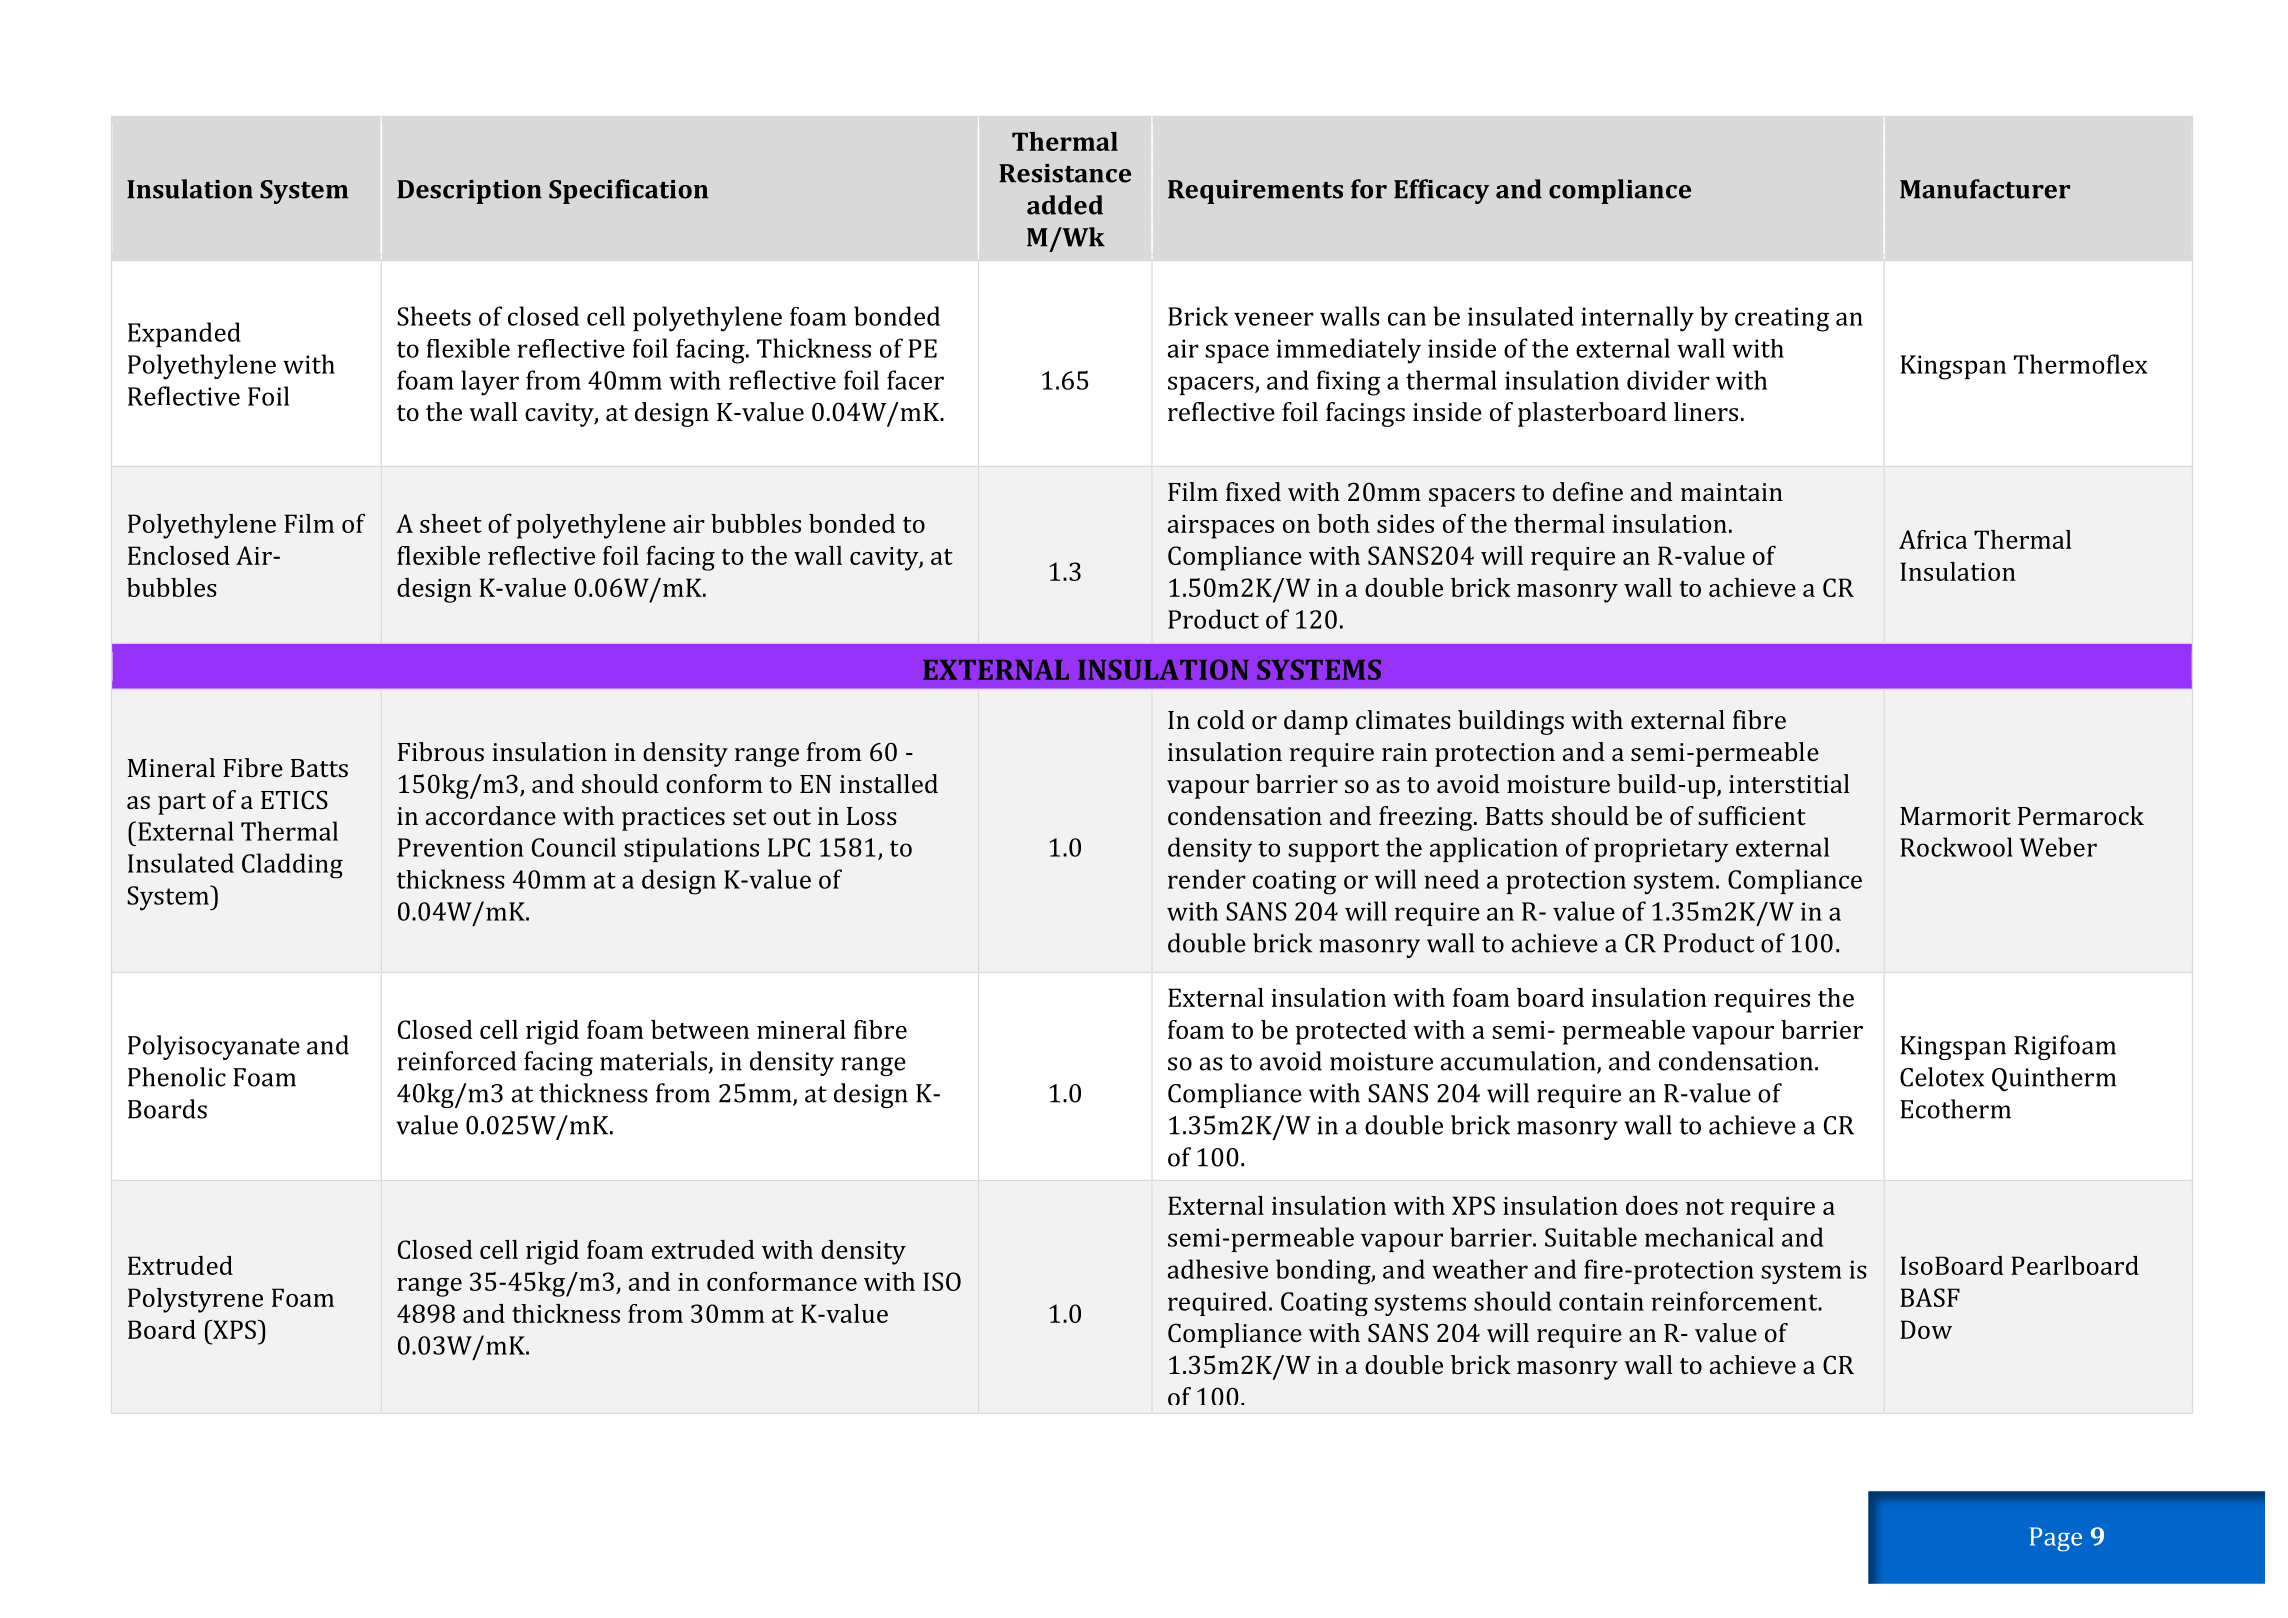 The height and width of the screenshot is (1618, 2288). Describe the element at coordinates (1351, 1032) in the screenshot. I see `protected` at that location.
